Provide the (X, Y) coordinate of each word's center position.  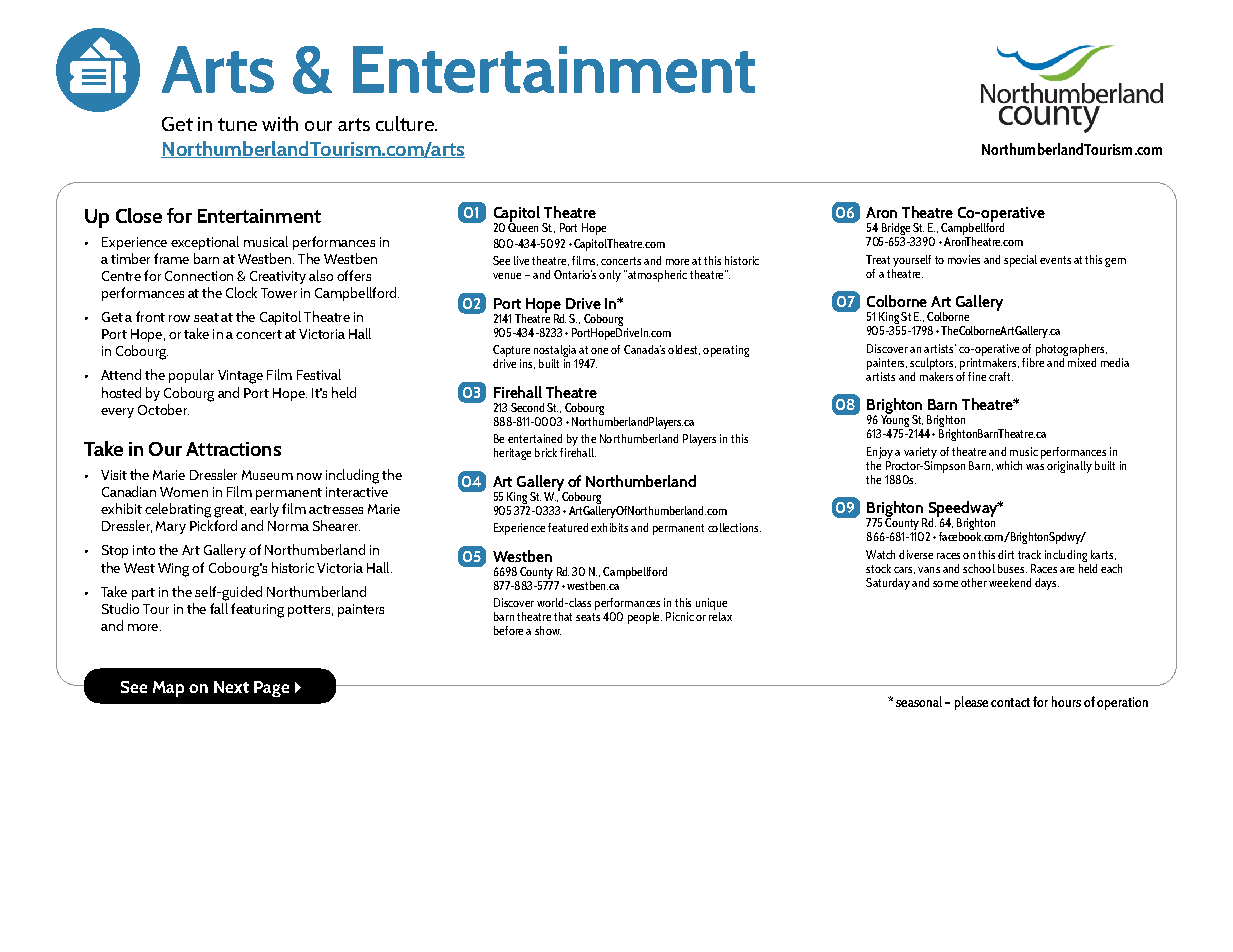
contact (1010, 702)
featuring (257, 610)
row (179, 318)
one (599, 351)
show (548, 630)
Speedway (964, 510)
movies (964, 259)
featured (568, 527)
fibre (1033, 361)
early (264, 510)
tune (237, 124)
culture (406, 123)
